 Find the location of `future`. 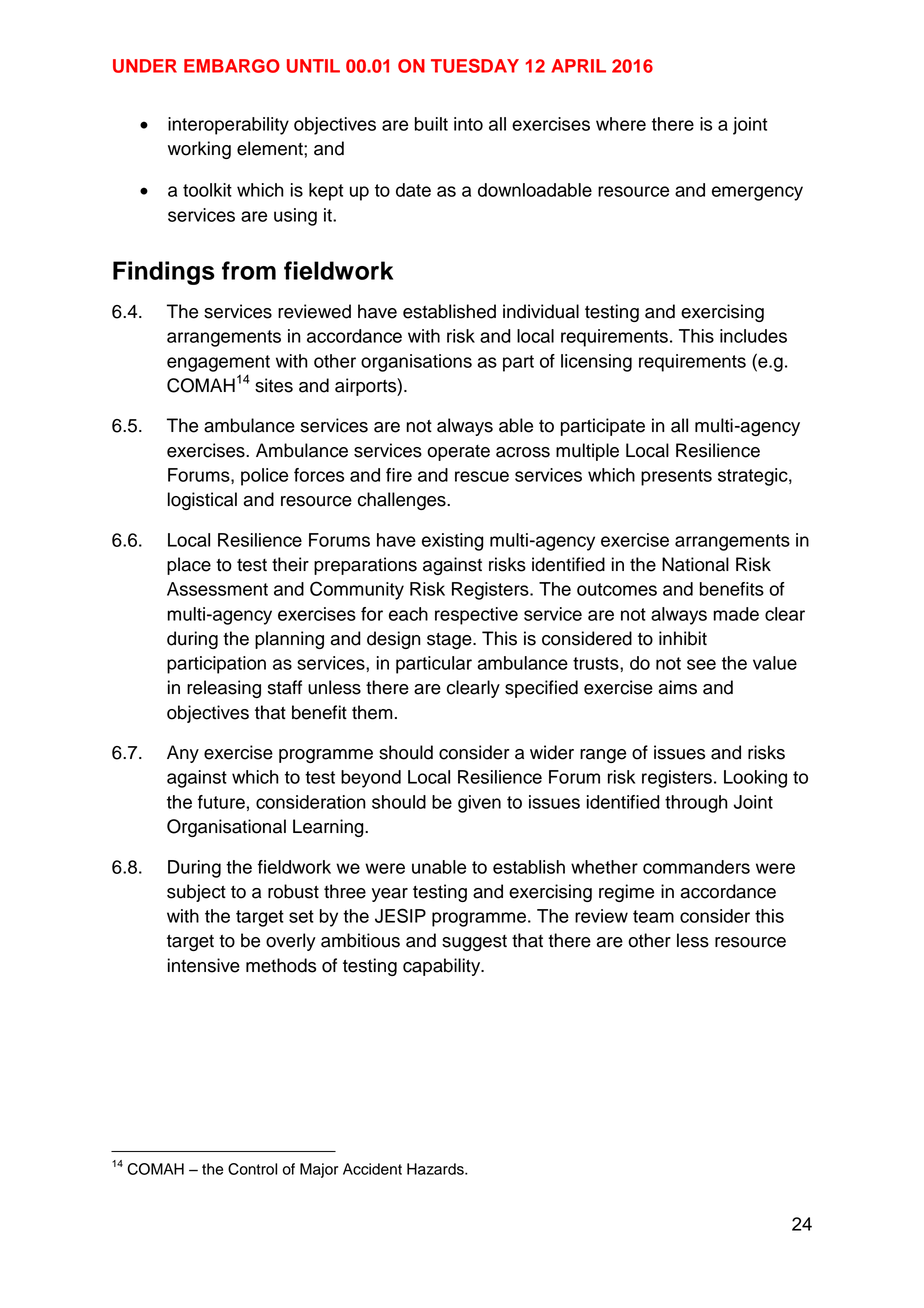

future is located at coordinates (221, 802).
